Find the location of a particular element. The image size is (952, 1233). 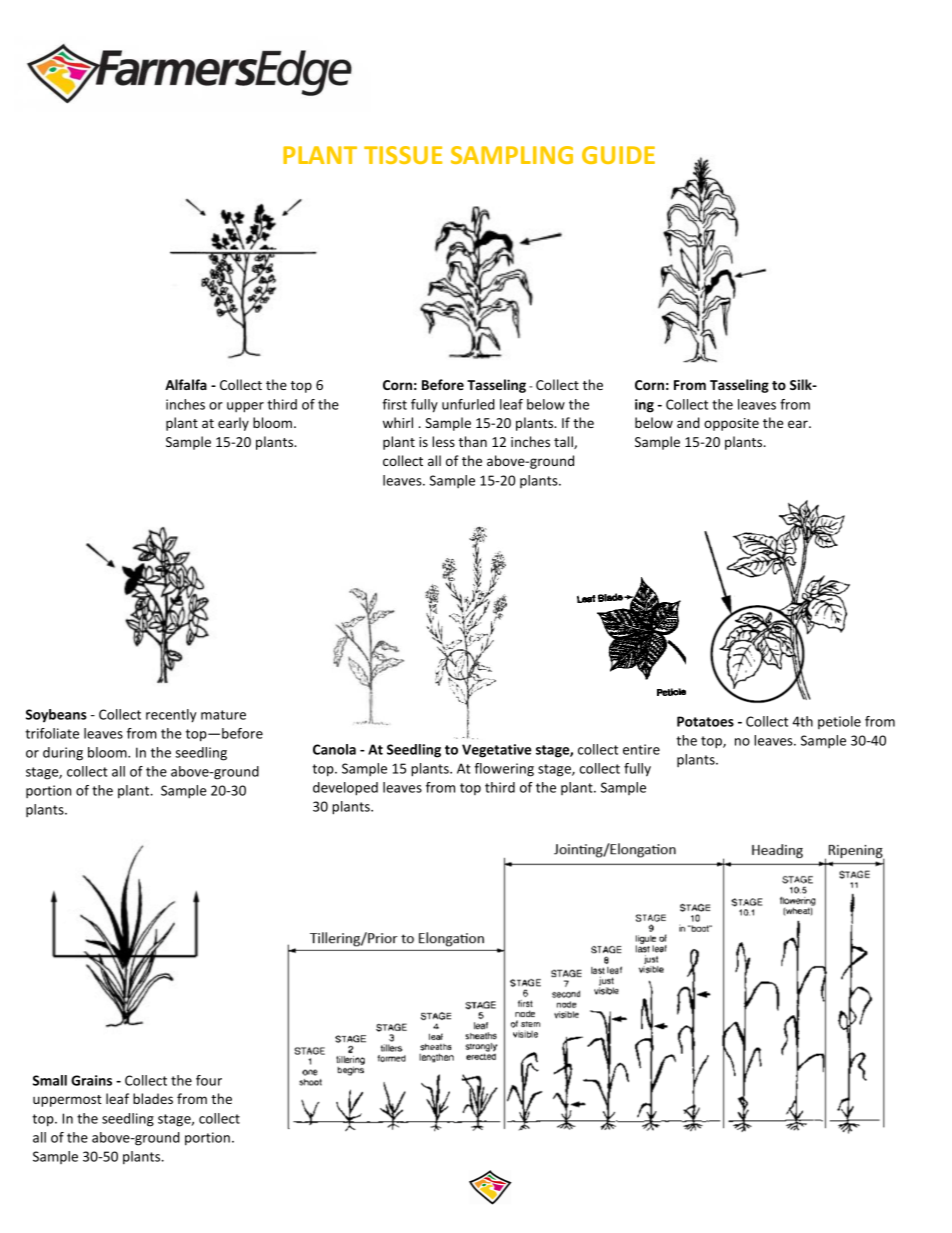

GUIDE is located at coordinates (618, 155).
